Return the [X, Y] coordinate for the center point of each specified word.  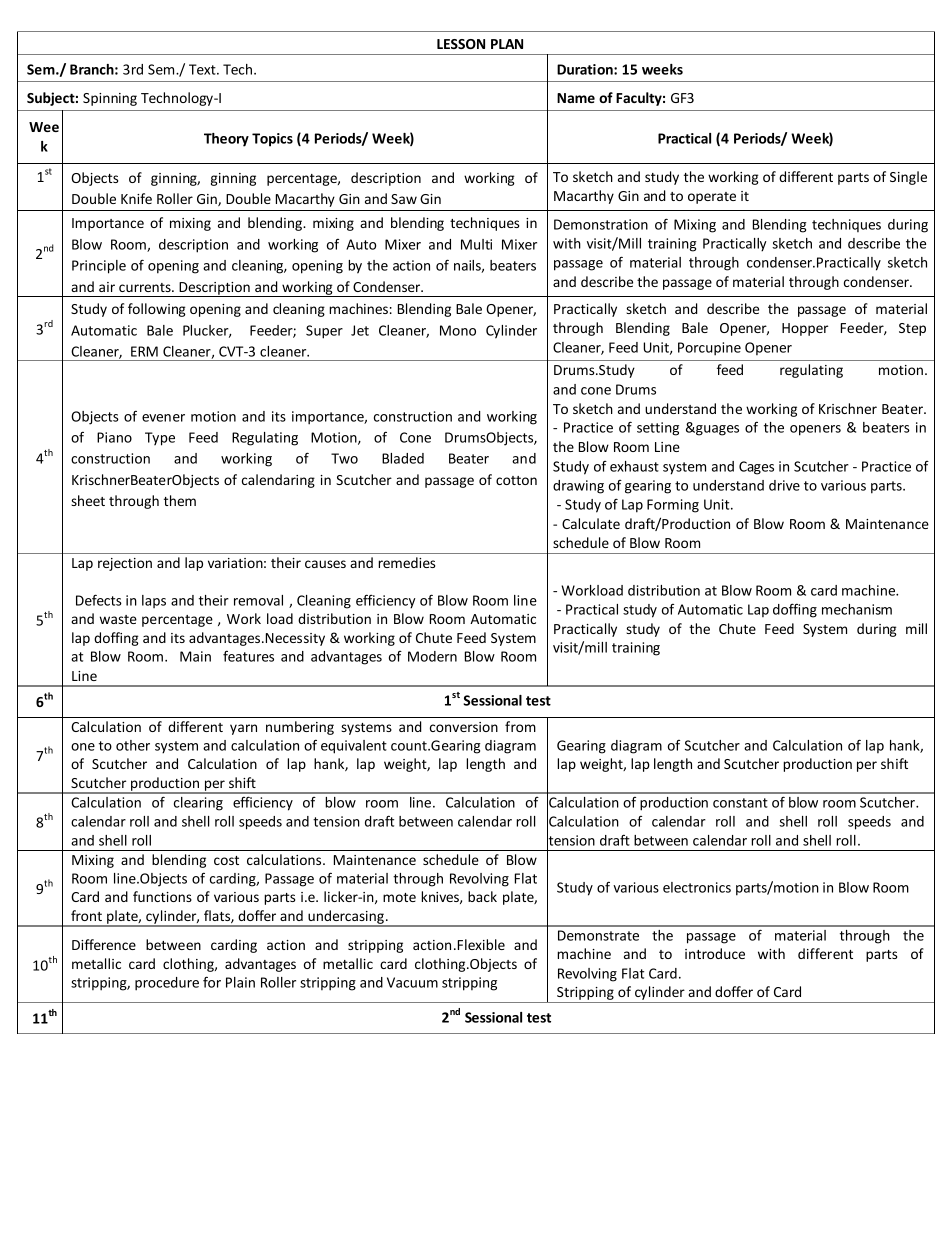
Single [908, 178]
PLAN [507, 44]
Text [203, 69]
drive [784, 485]
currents [146, 287]
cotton [516, 480]
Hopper [805, 329]
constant [740, 803]
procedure [167, 984]
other [133, 745]
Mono [458, 330]
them [180, 500]
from [520, 726]
